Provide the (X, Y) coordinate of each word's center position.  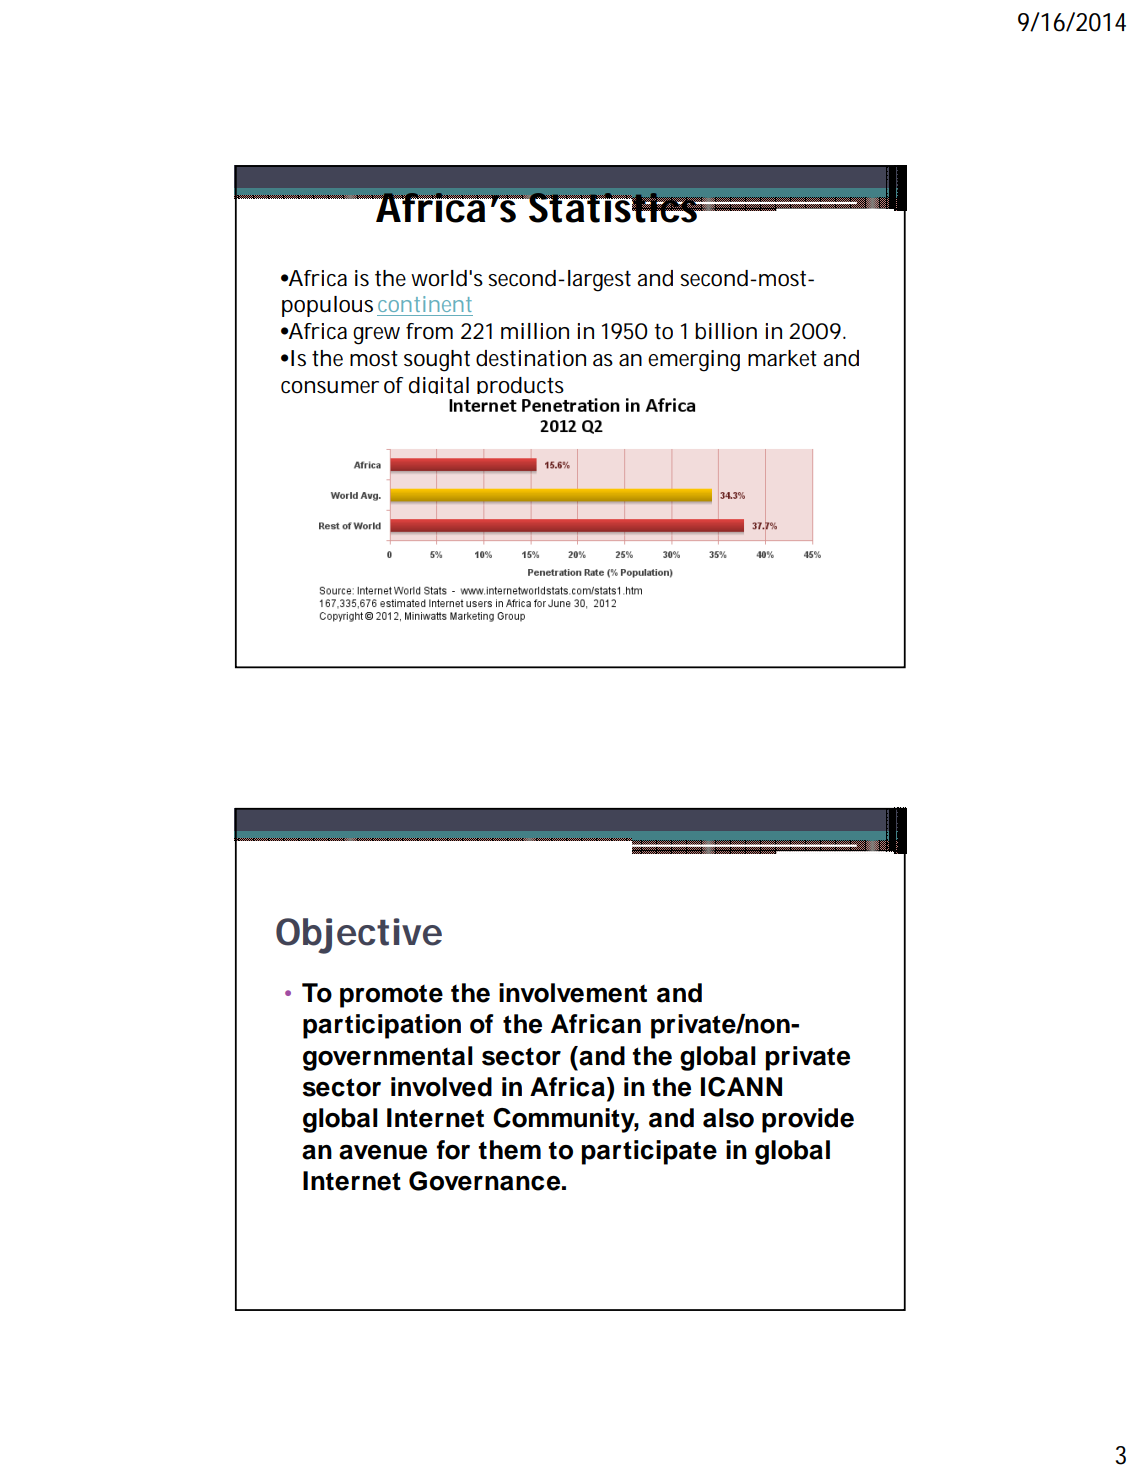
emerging (694, 361)
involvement (573, 993)
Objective (359, 936)
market (782, 358)
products (520, 388)
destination (531, 358)
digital (439, 389)
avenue (383, 1152)
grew (376, 336)
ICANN (741, 1087)
